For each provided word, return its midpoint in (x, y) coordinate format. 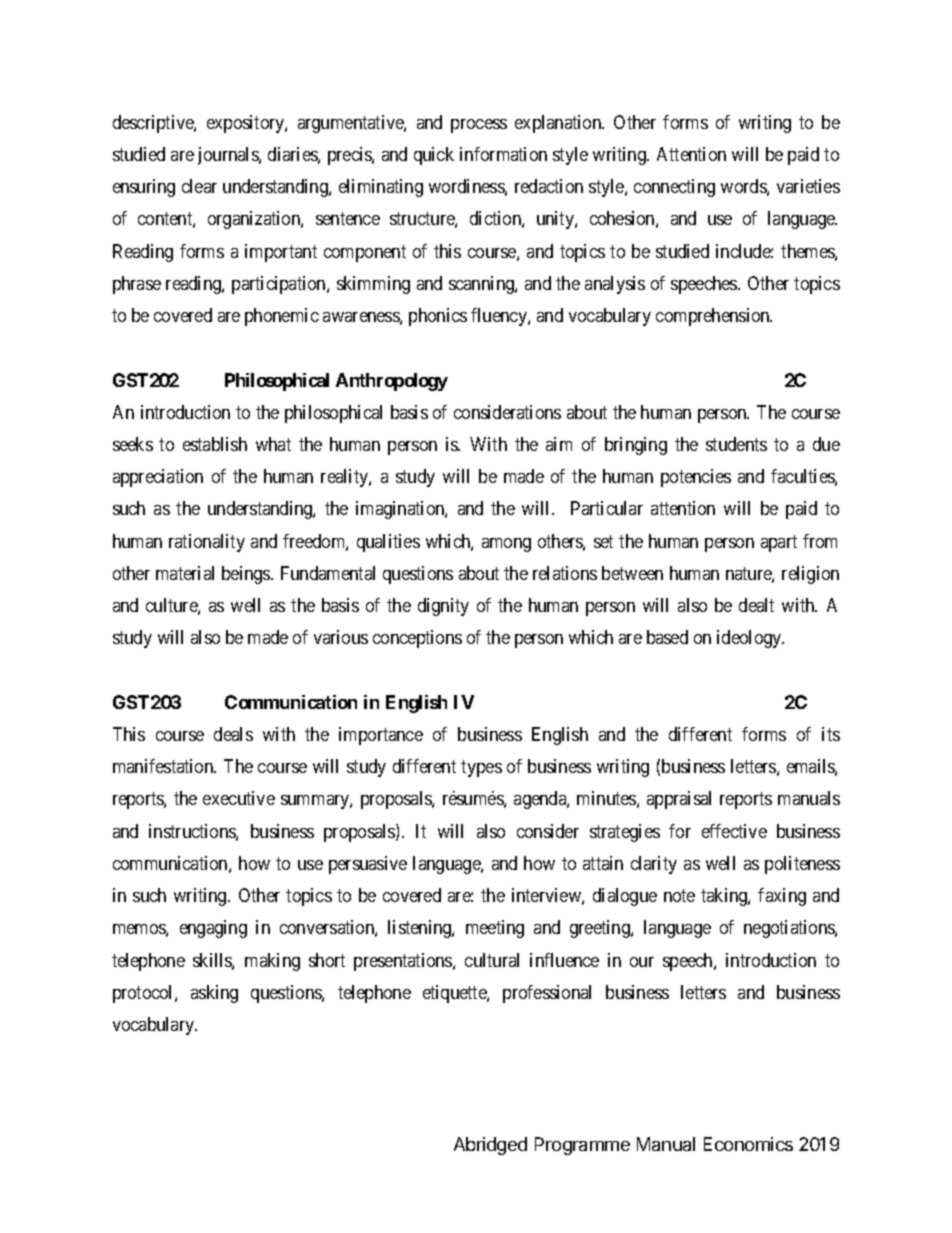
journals (229, 156)
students (736, 444)
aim (559, 444)
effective (734, 831)
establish (215, 444)
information (503, 154)
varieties (808, 186)
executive (239, 798)
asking (214, 994)
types (481, 768)
